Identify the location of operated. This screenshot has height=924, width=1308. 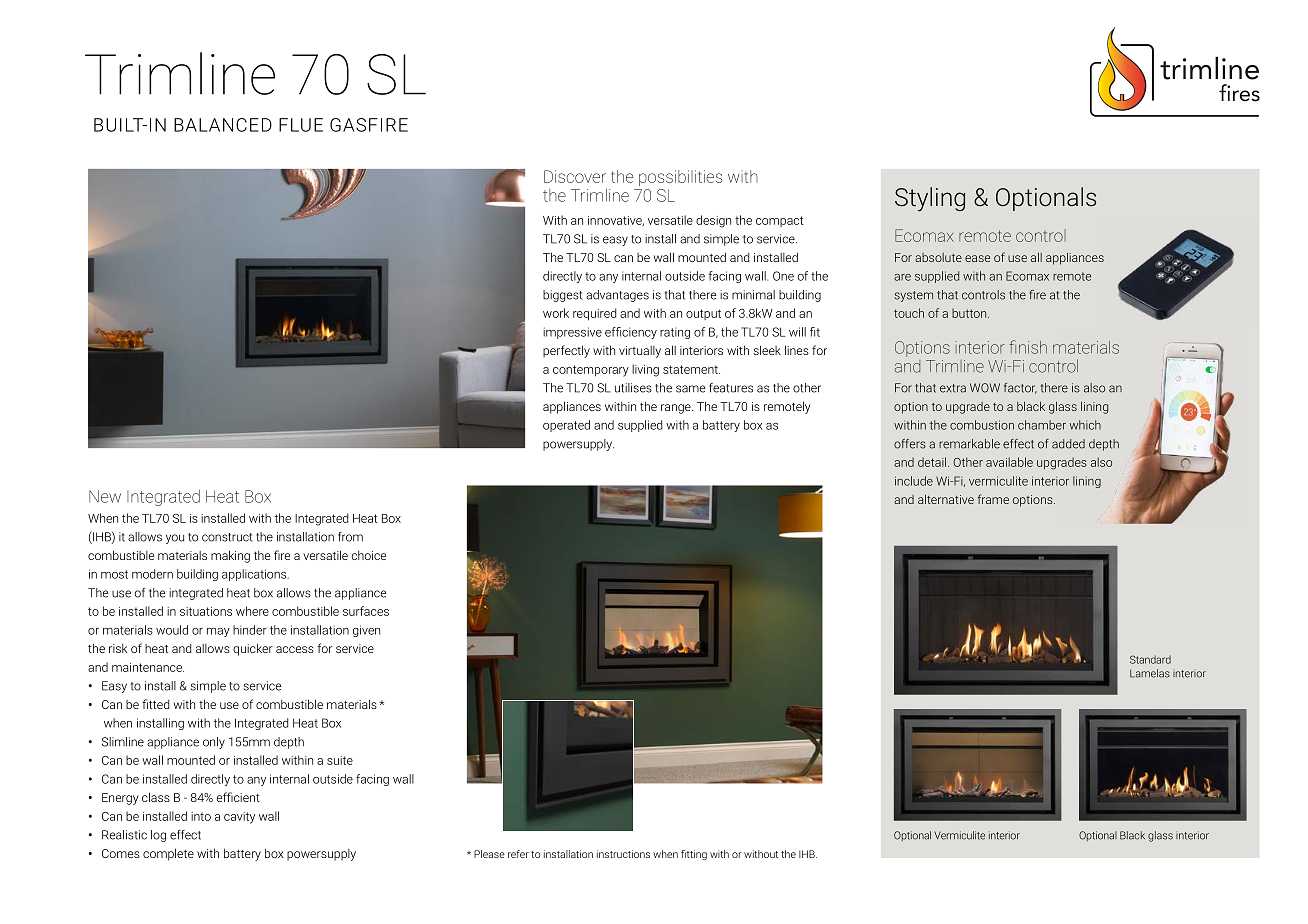
(566, 426).
